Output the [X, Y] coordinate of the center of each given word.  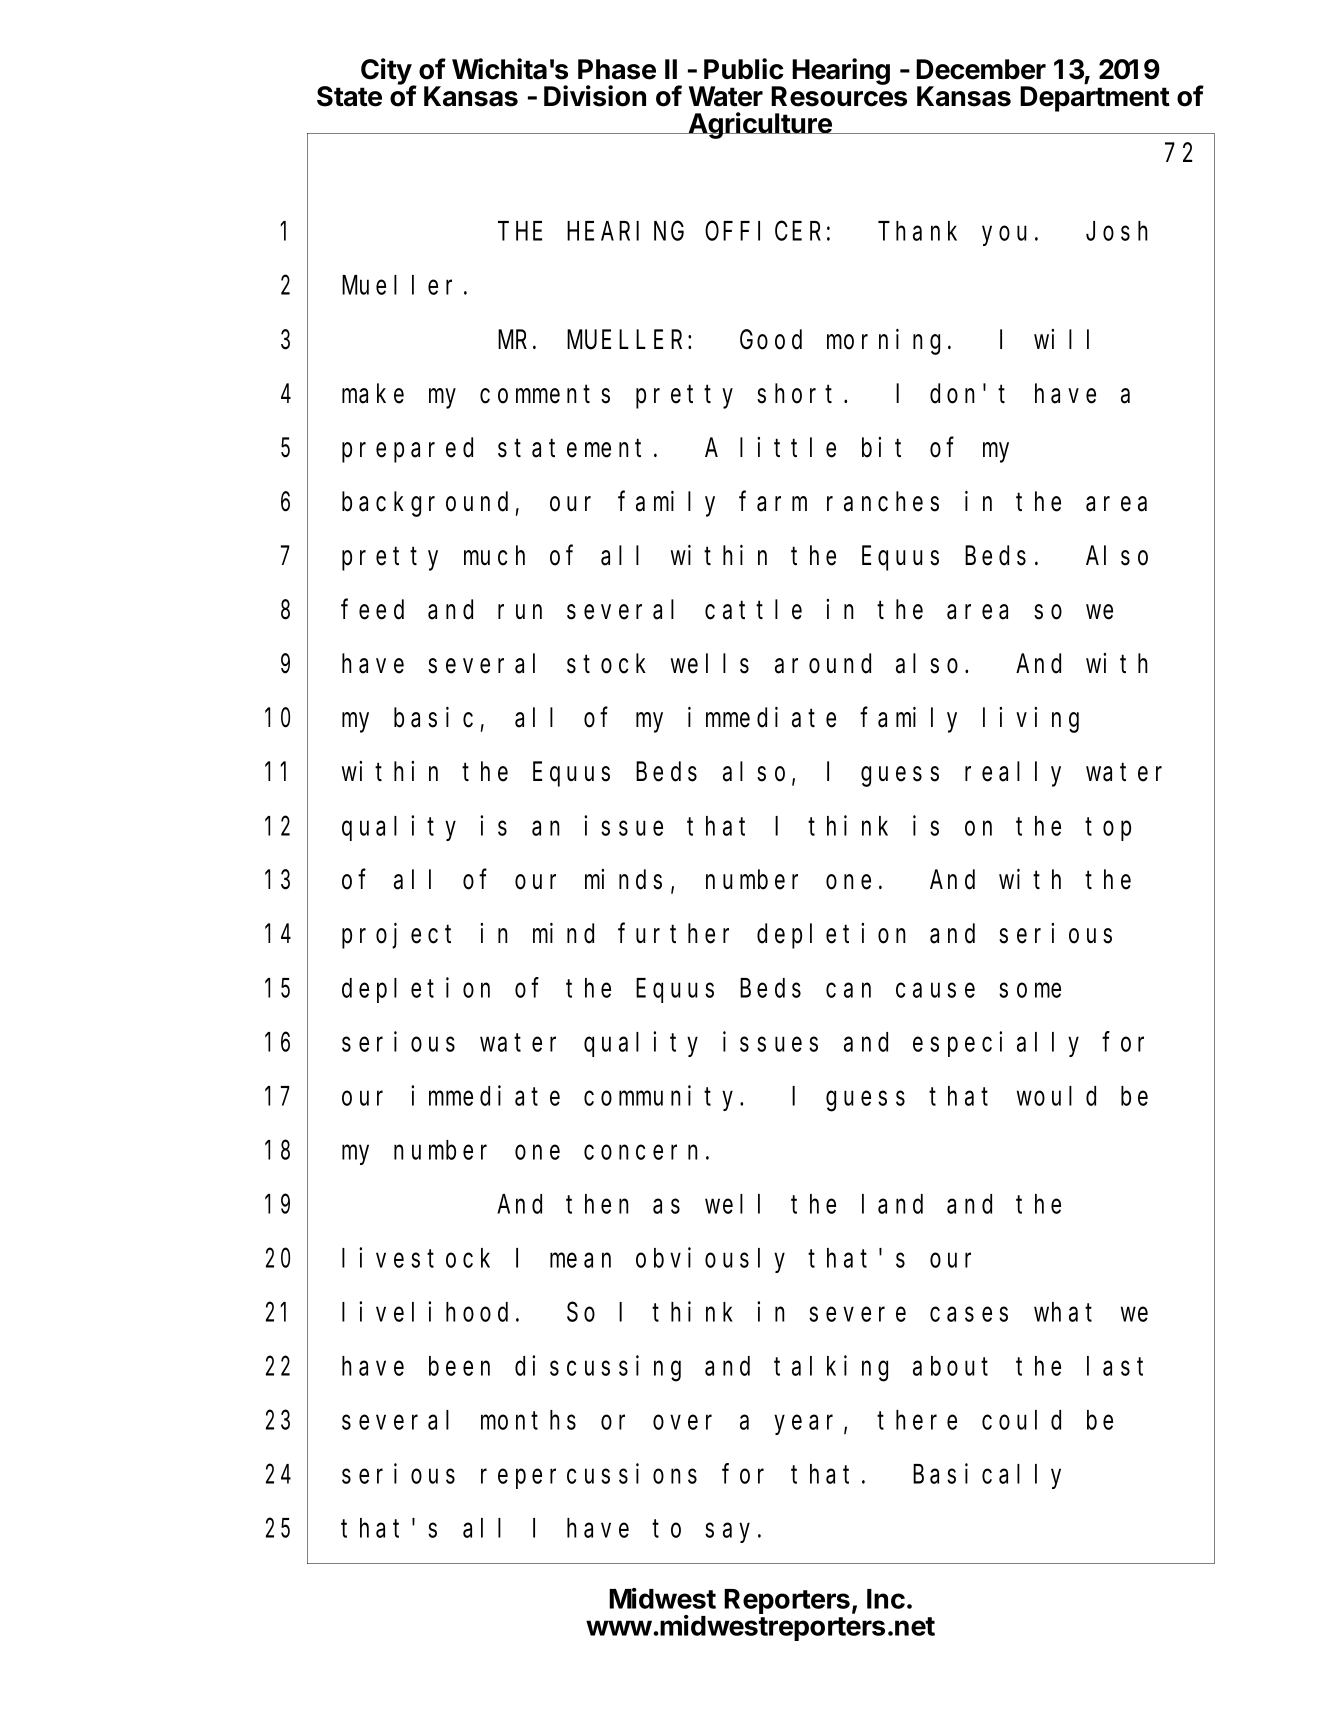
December [981, 69]
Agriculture [760, 125]
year [803, 1425]
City [387, 72]
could [1021, 1420]
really [1013, 774]
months [528, 1420]
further [674, 934]
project [396, 936]
